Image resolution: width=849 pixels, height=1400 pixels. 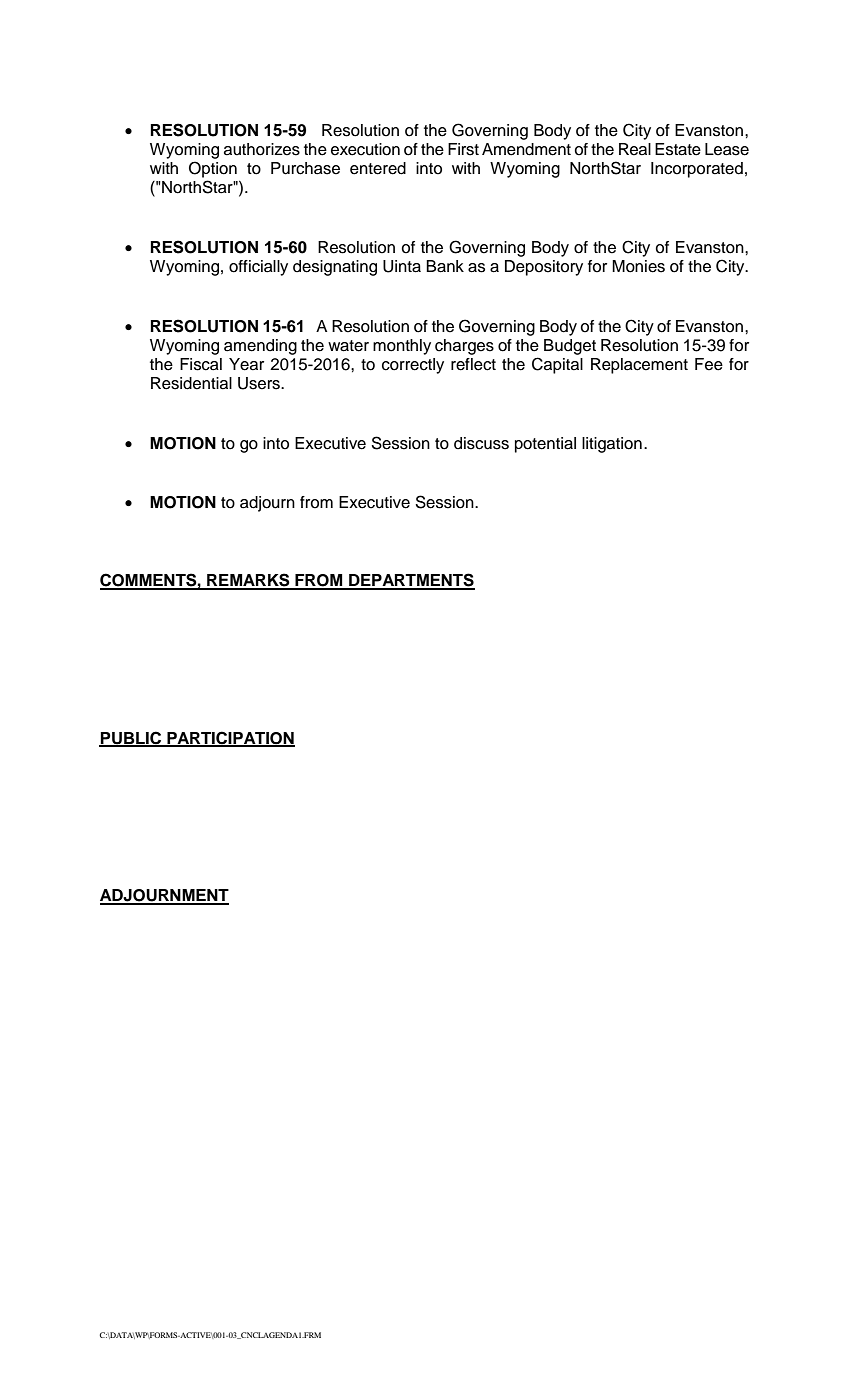 I want to click on potential, so click(x=545, y=445).
